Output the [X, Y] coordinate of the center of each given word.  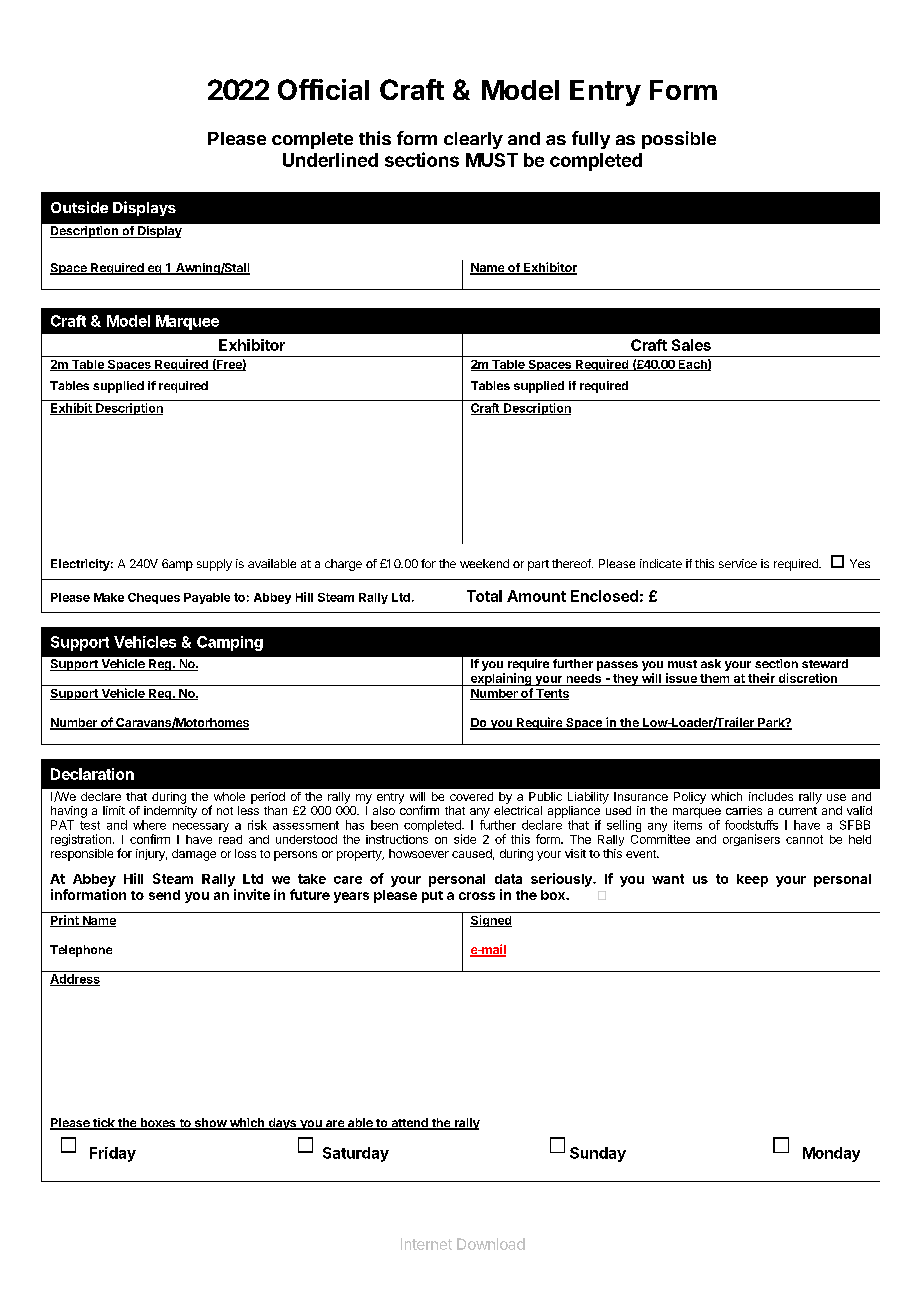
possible [679, 140]
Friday [113, 1154]
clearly [473, 140]
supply [214, 565]
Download [491, 1244]
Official [323, 89]
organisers [751, 840]
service [738, 563]
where [149, 825]
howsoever [419, 853]
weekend [484, 563]
